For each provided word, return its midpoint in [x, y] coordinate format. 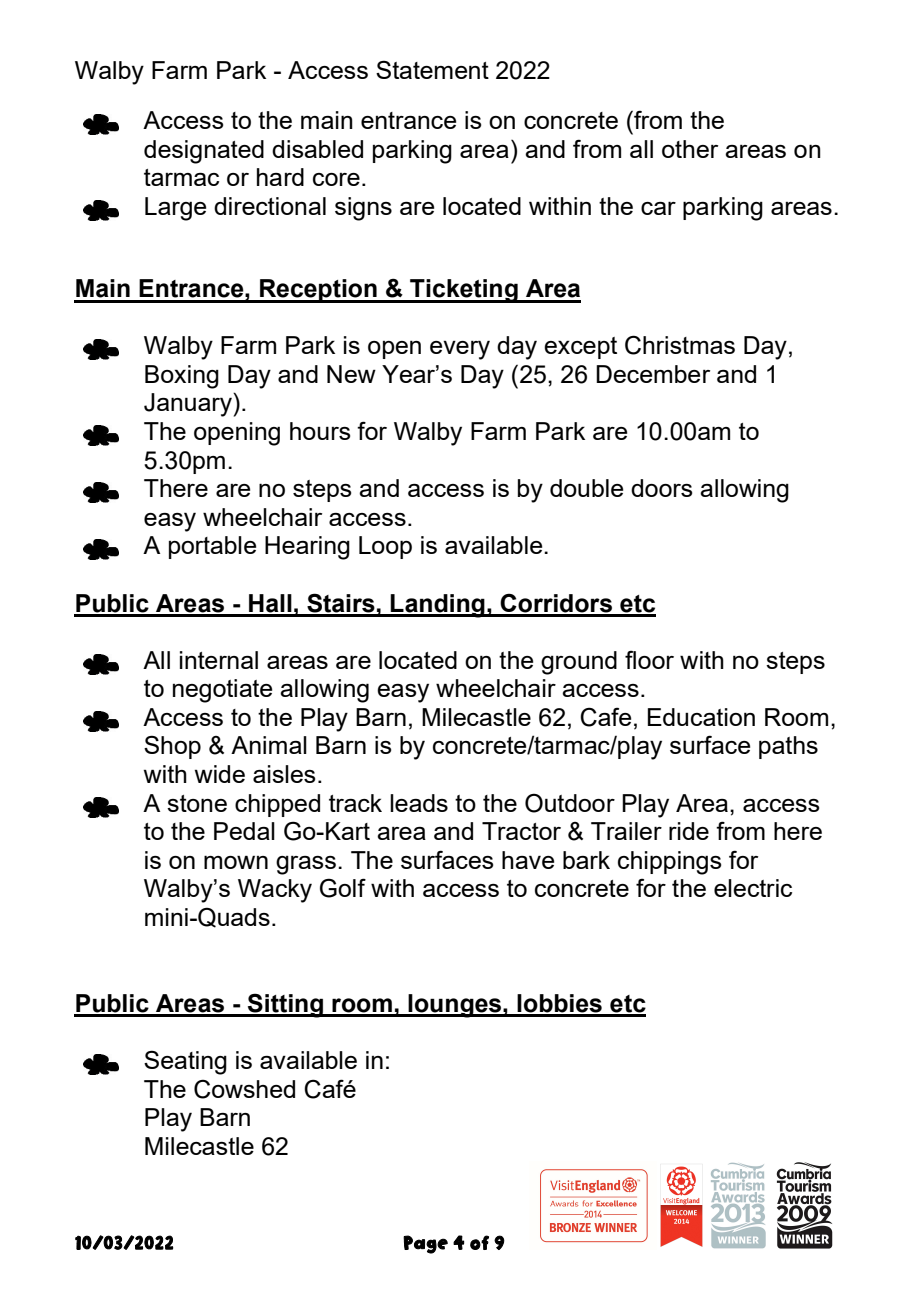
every [460, 350]
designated [204, 152]
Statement [432, 69]
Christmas [680, 345]
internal [219, 660]
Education [701, 717]
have [528, 860]
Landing [438, 606]
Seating [185, 1062]
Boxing [182, 377]
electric [753, 888]
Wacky [275, 891]
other [690, 149]
